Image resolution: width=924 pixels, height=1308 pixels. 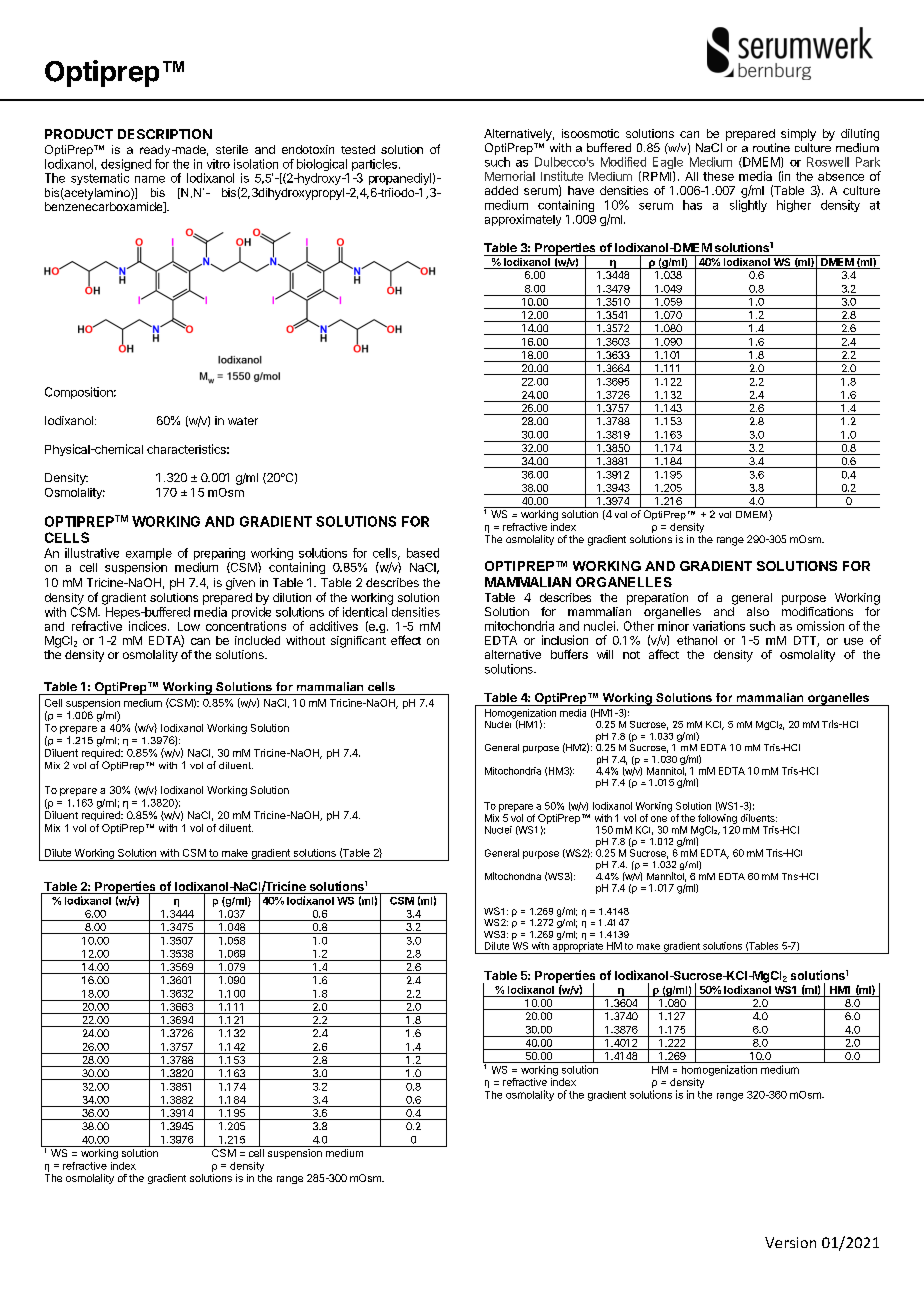 I want to click on name, so click(x=150, y=179).
